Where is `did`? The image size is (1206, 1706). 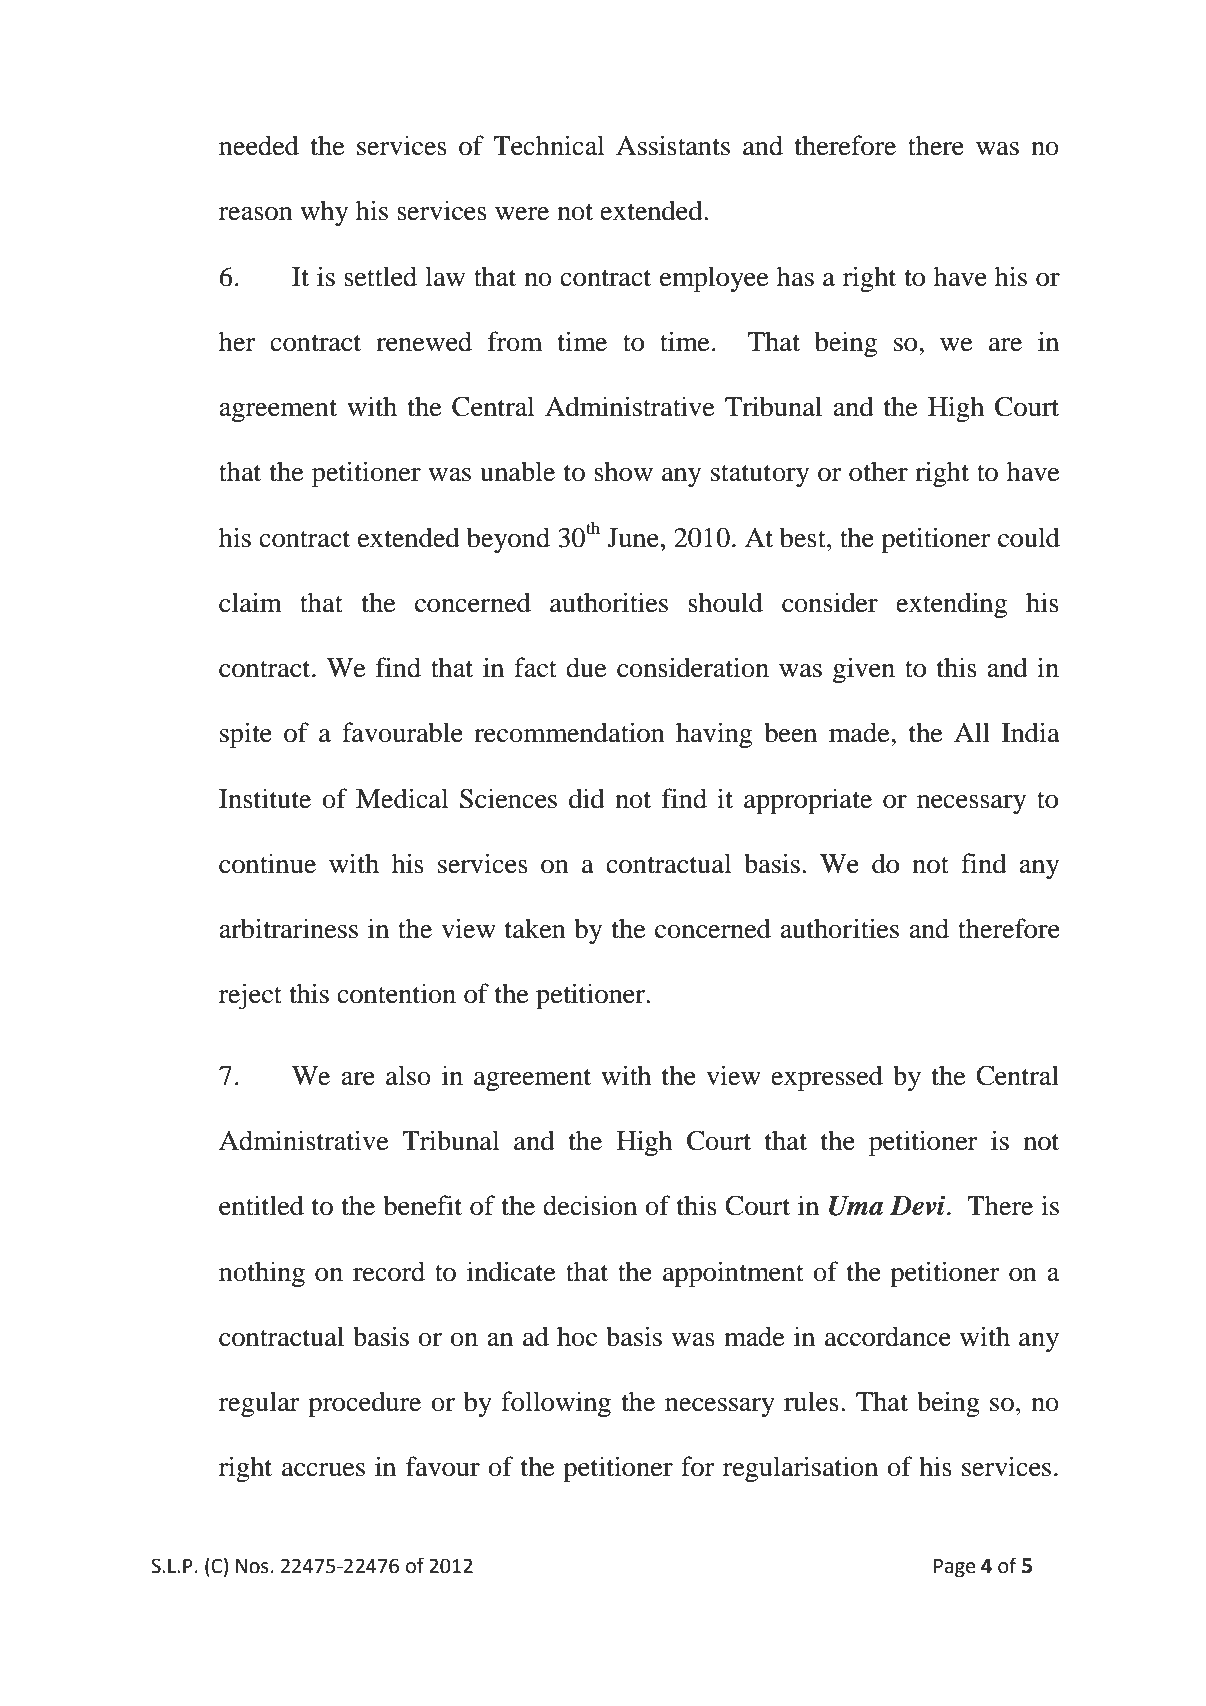 did is located at coordinates (587, 798).
